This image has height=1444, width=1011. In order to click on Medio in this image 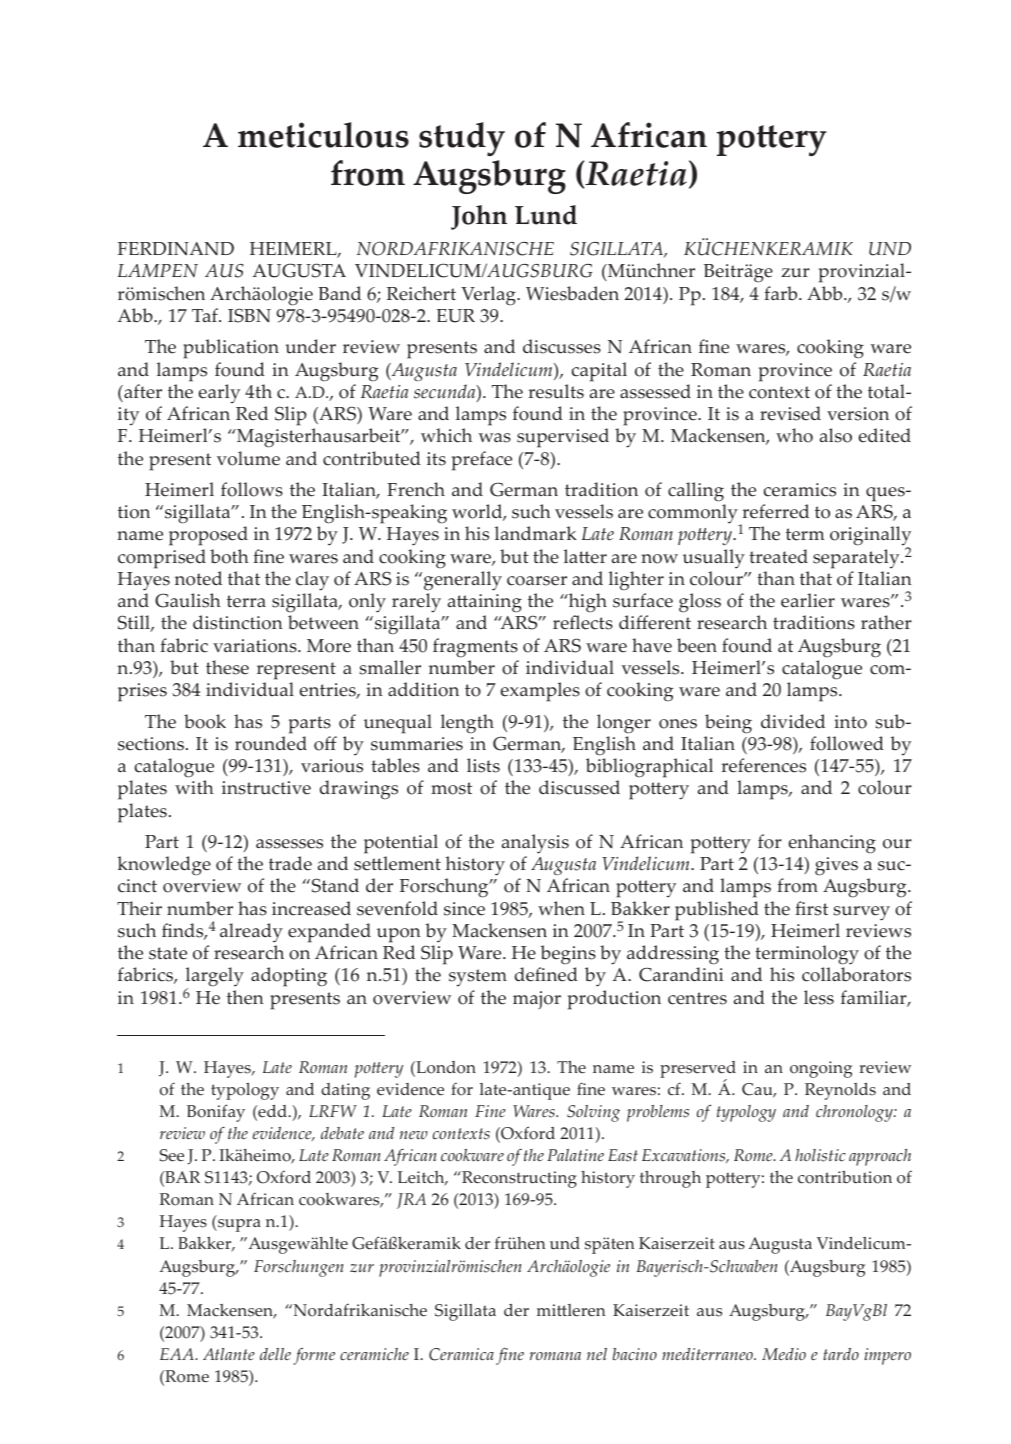, I will do `click(784, 1354)`.
